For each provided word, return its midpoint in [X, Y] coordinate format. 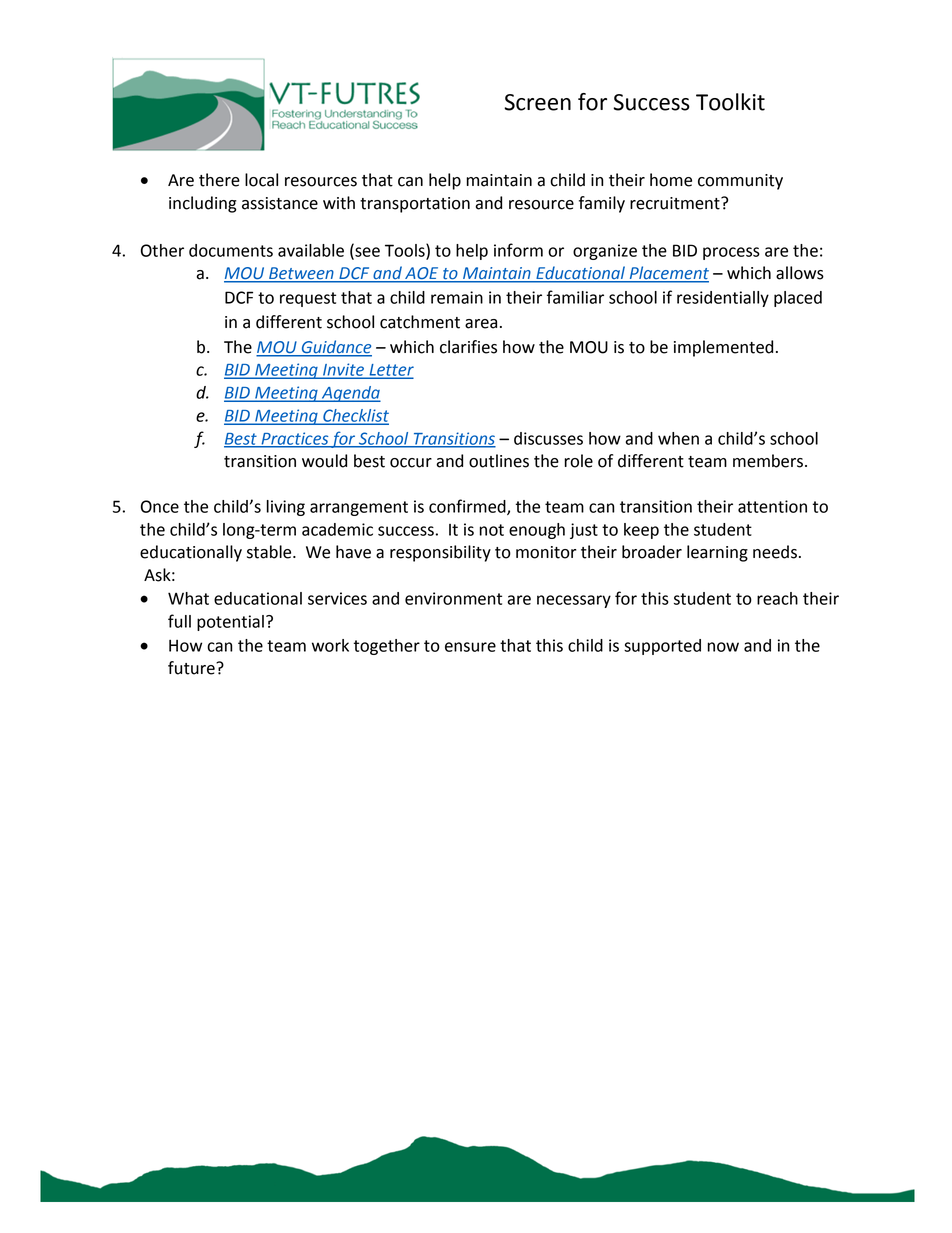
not [492, 530]
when [678, 438]
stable [270, 552]
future [192, 668]
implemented [723, 348]
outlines [499, 461]
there [219, 180]
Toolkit [730, 102]
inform [518, 250]
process [731, 253]
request [308, 299]
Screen [537, 102]
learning [717, 553]
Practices [294, 439]
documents [231, 250]
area [481, 324]
